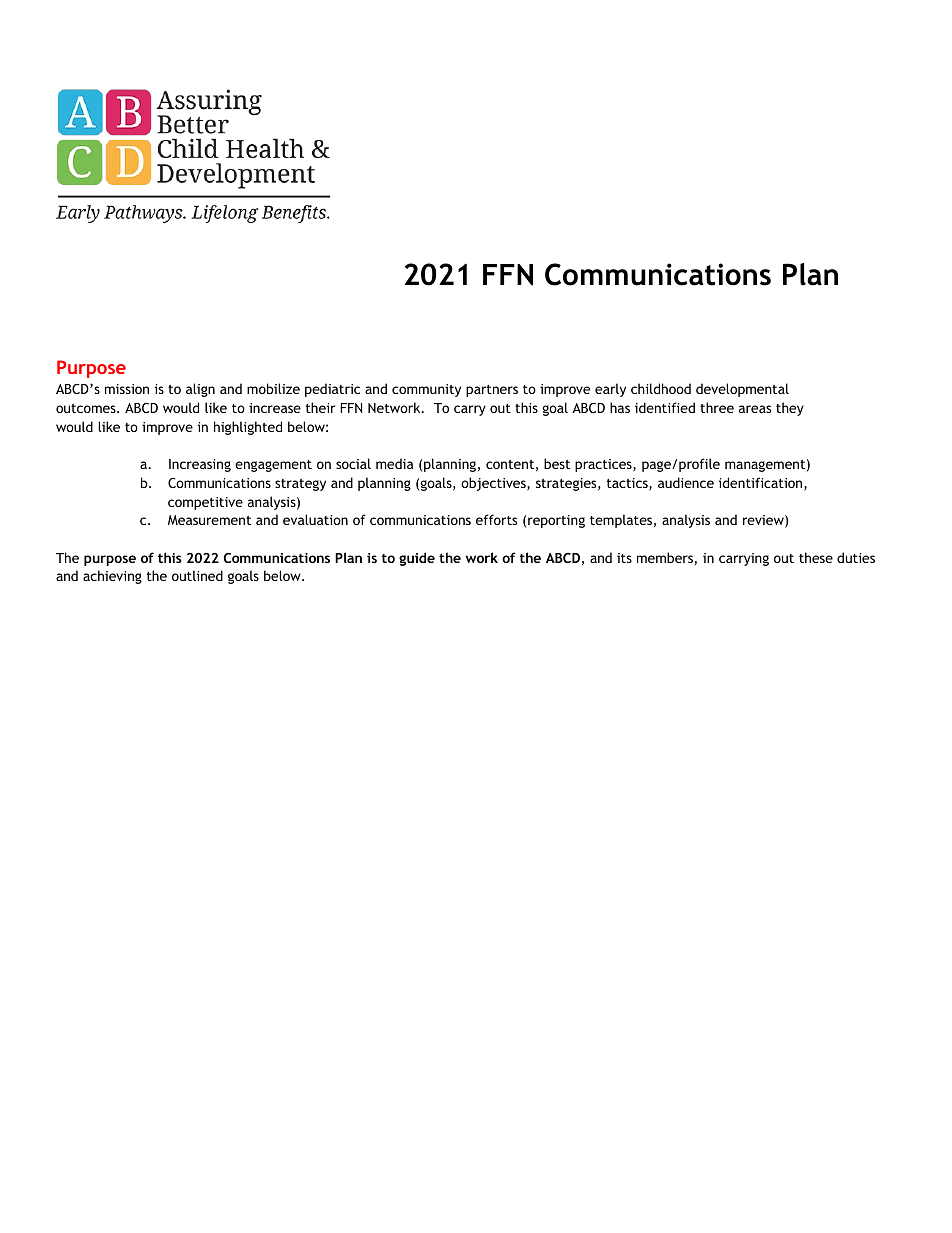 The image size is (952, 1233). I want to click on media, so click(395, 463).
